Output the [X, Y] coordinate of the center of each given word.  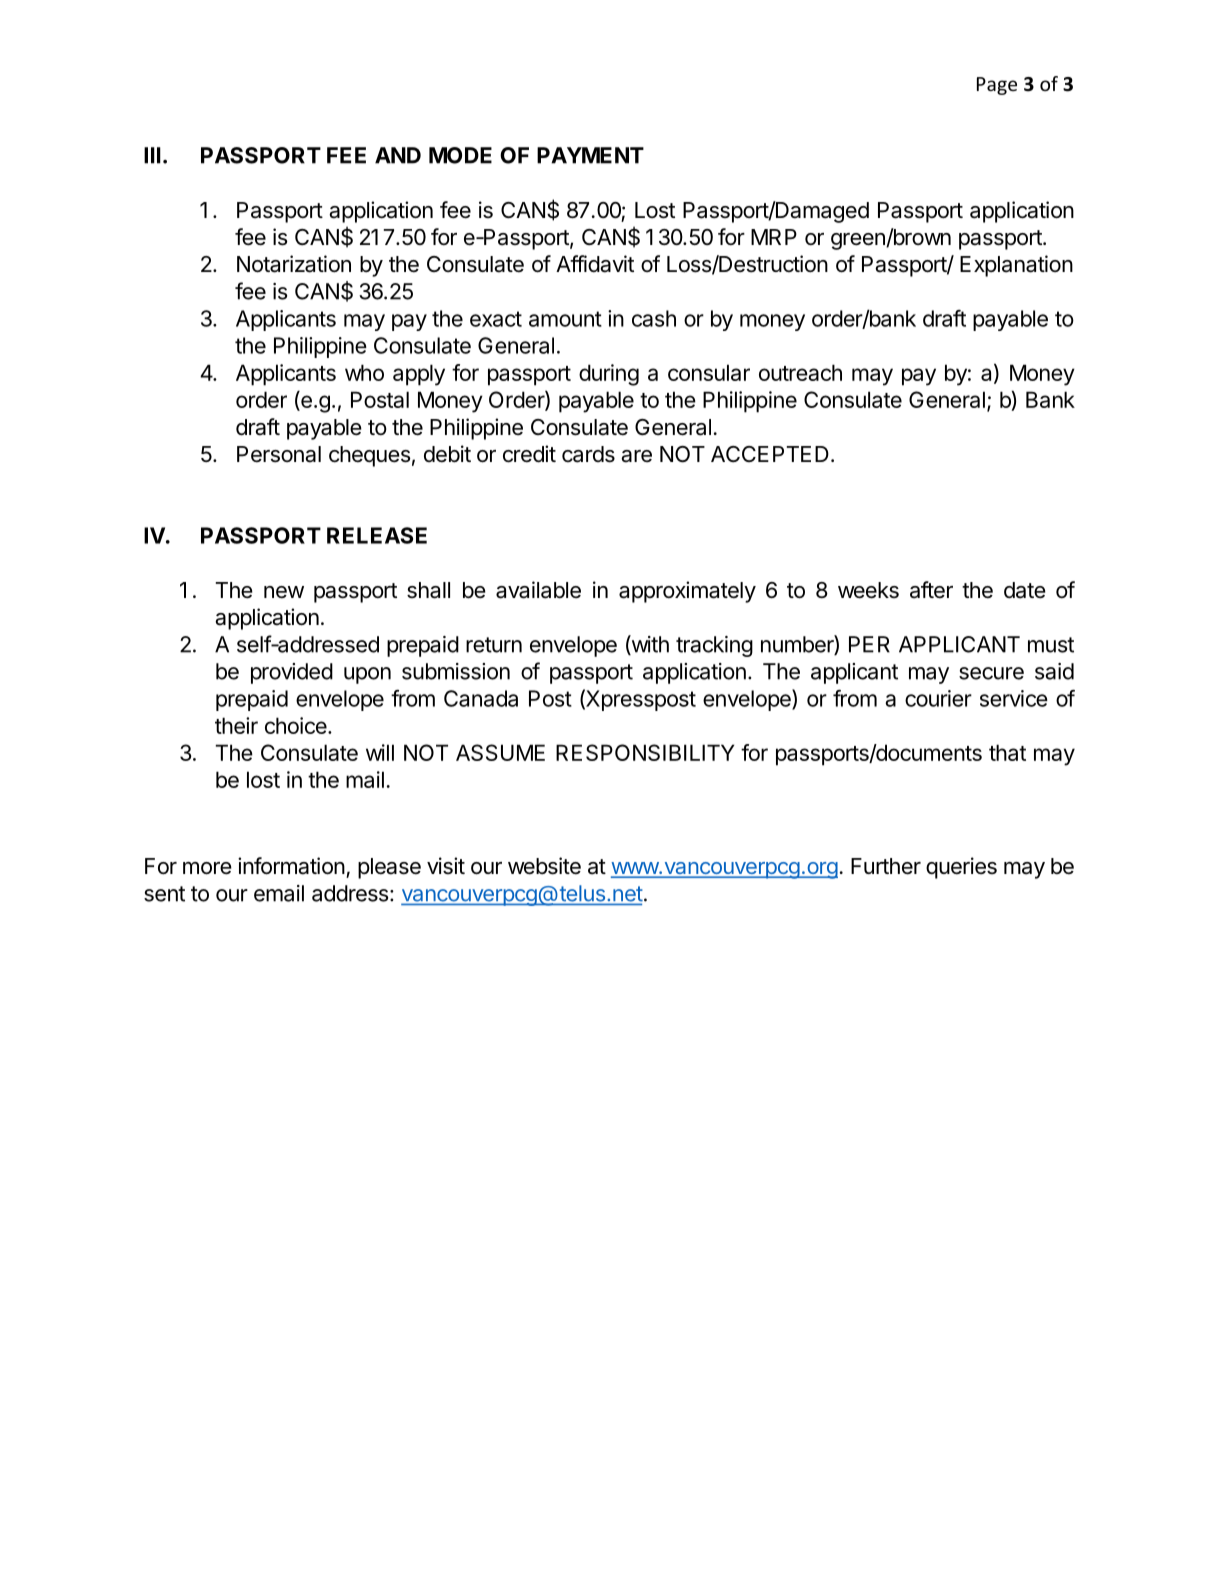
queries [961, 868]
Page [997, 86]
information [291, 866]
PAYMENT [590, 155]
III [152, 155]
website [544, 866]
